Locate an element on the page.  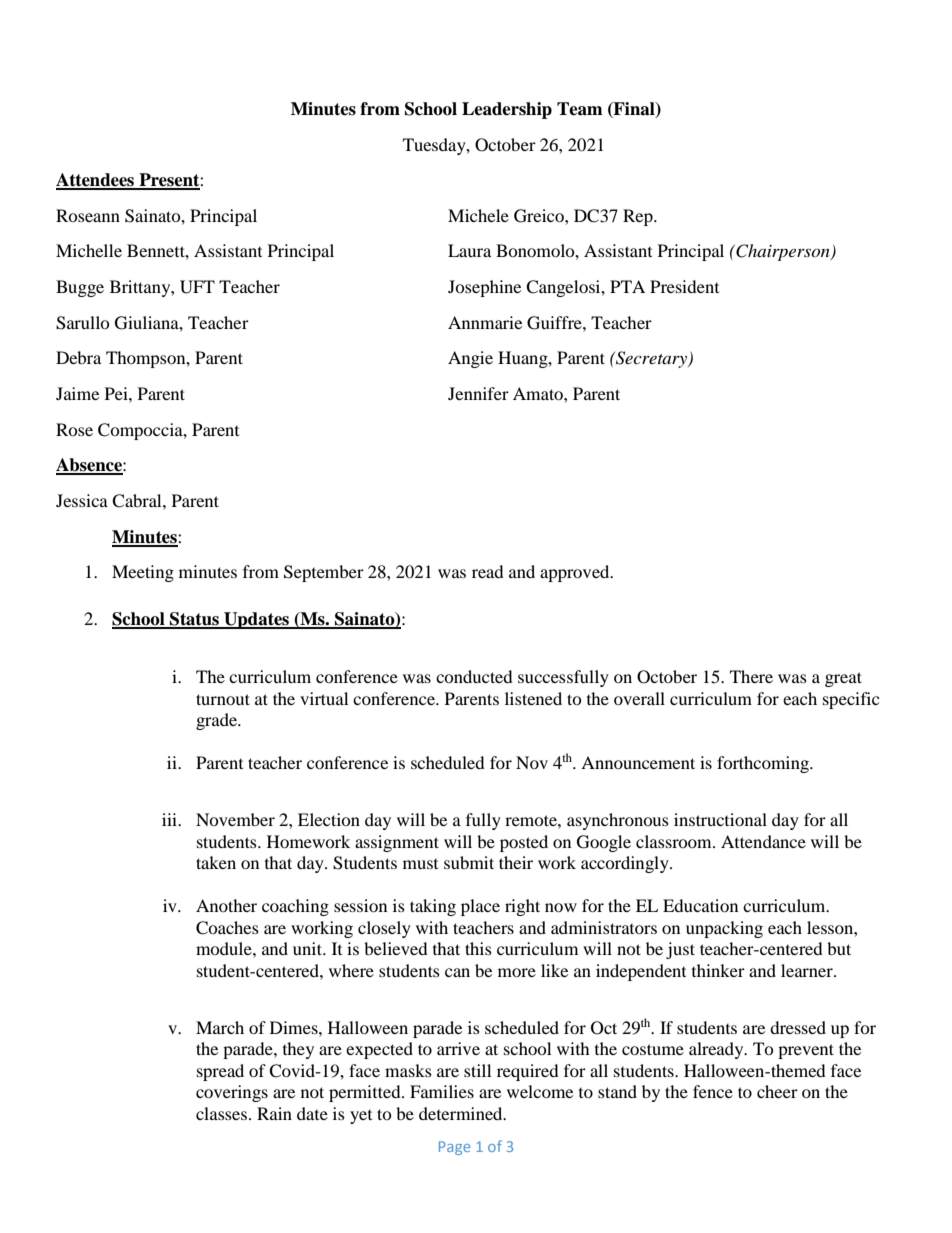
Leadership is located at coordinates (507, 110).
